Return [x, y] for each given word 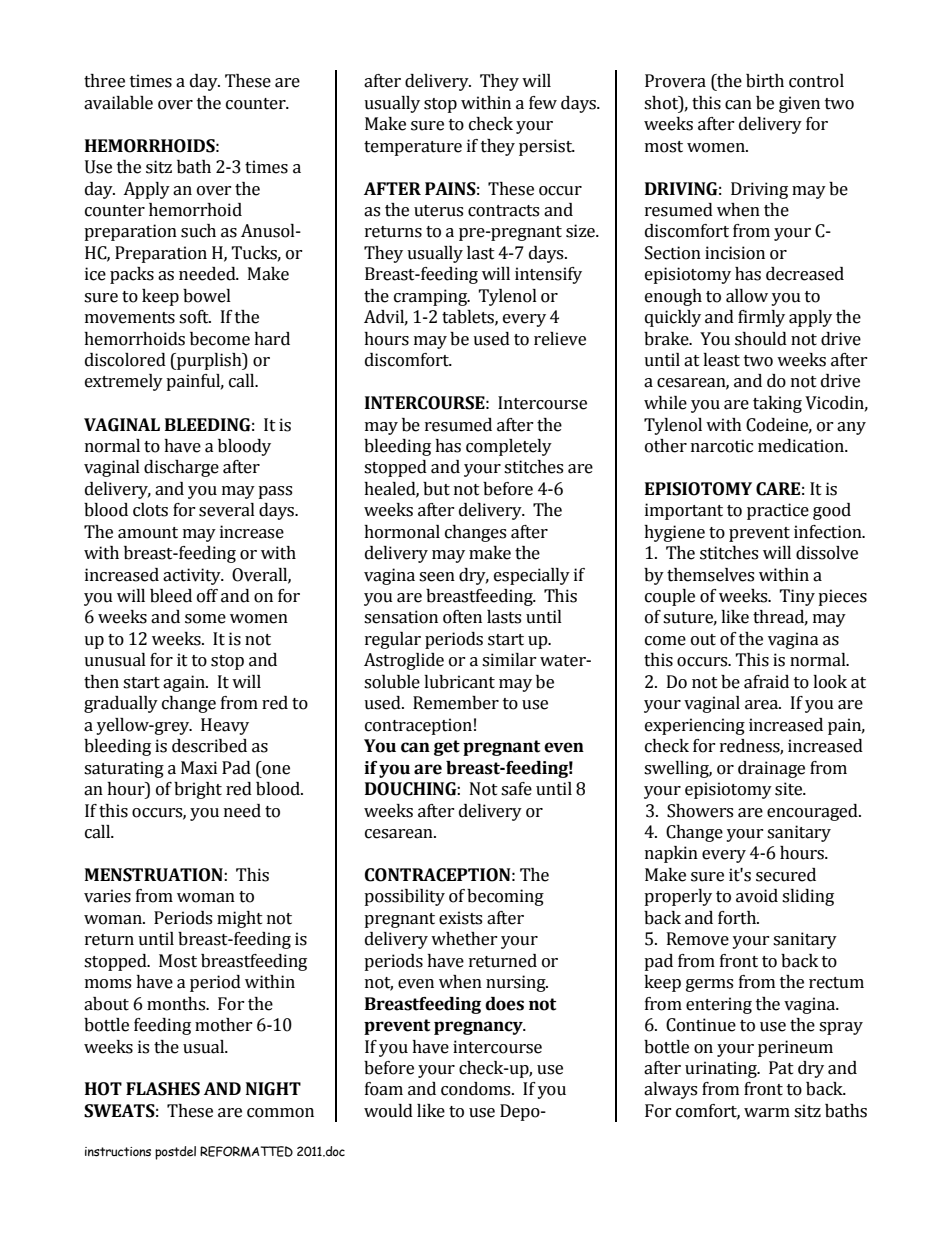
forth [738, 918]
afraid [766, 682]
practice [778, 511]
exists [460, 918]
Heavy [225, 726]
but [436, 489]
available [118, 103]
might [240, 919]
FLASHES [163, 1089]
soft [195, 317]
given [799, 104]
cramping [432, 297]
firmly [761, 318]
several [227, 510]
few [543, 103]
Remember [456, 703]
